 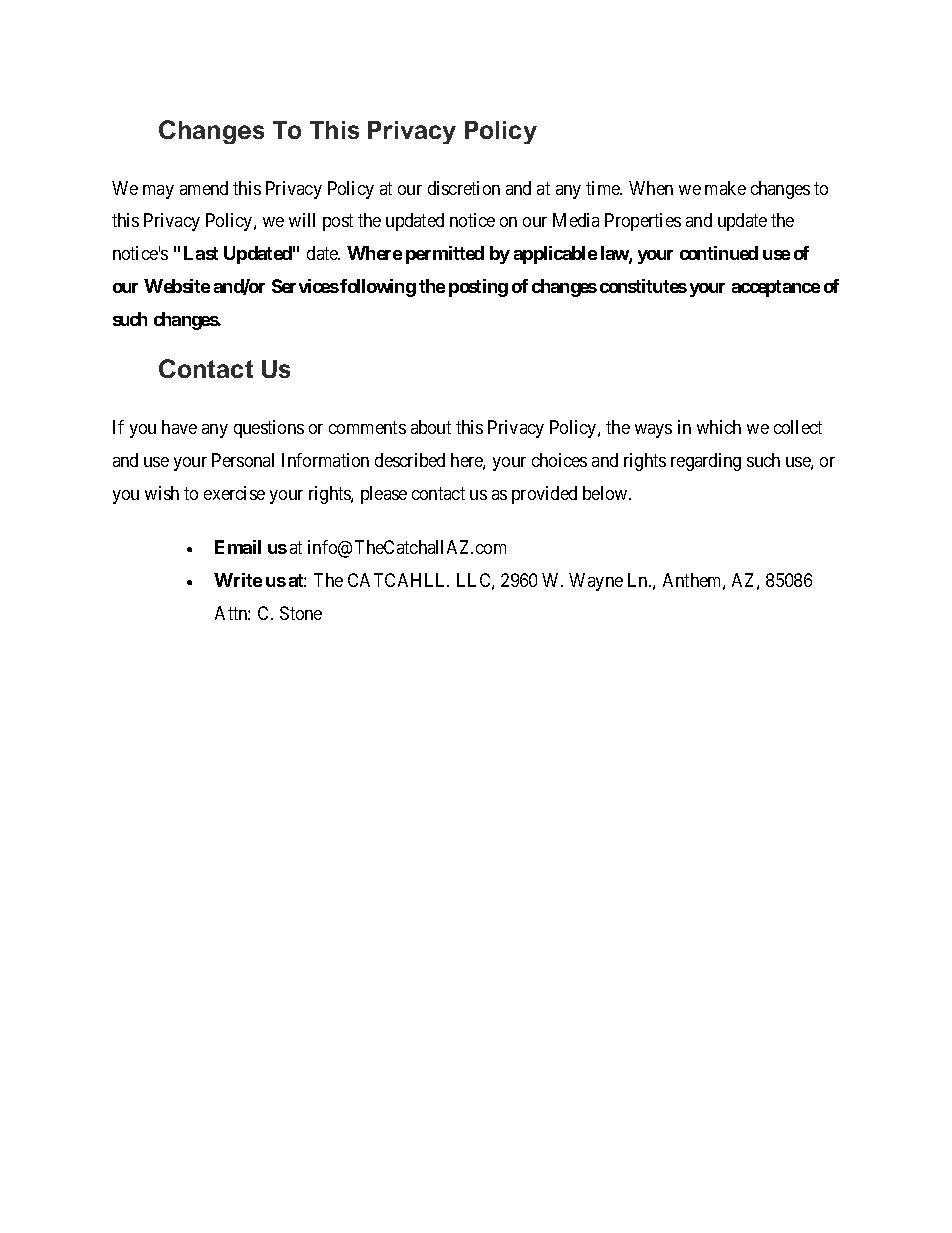 What do you see at coordinates (464, 188) in the page?
I see `discretion` at bounding box center [464, 188].
